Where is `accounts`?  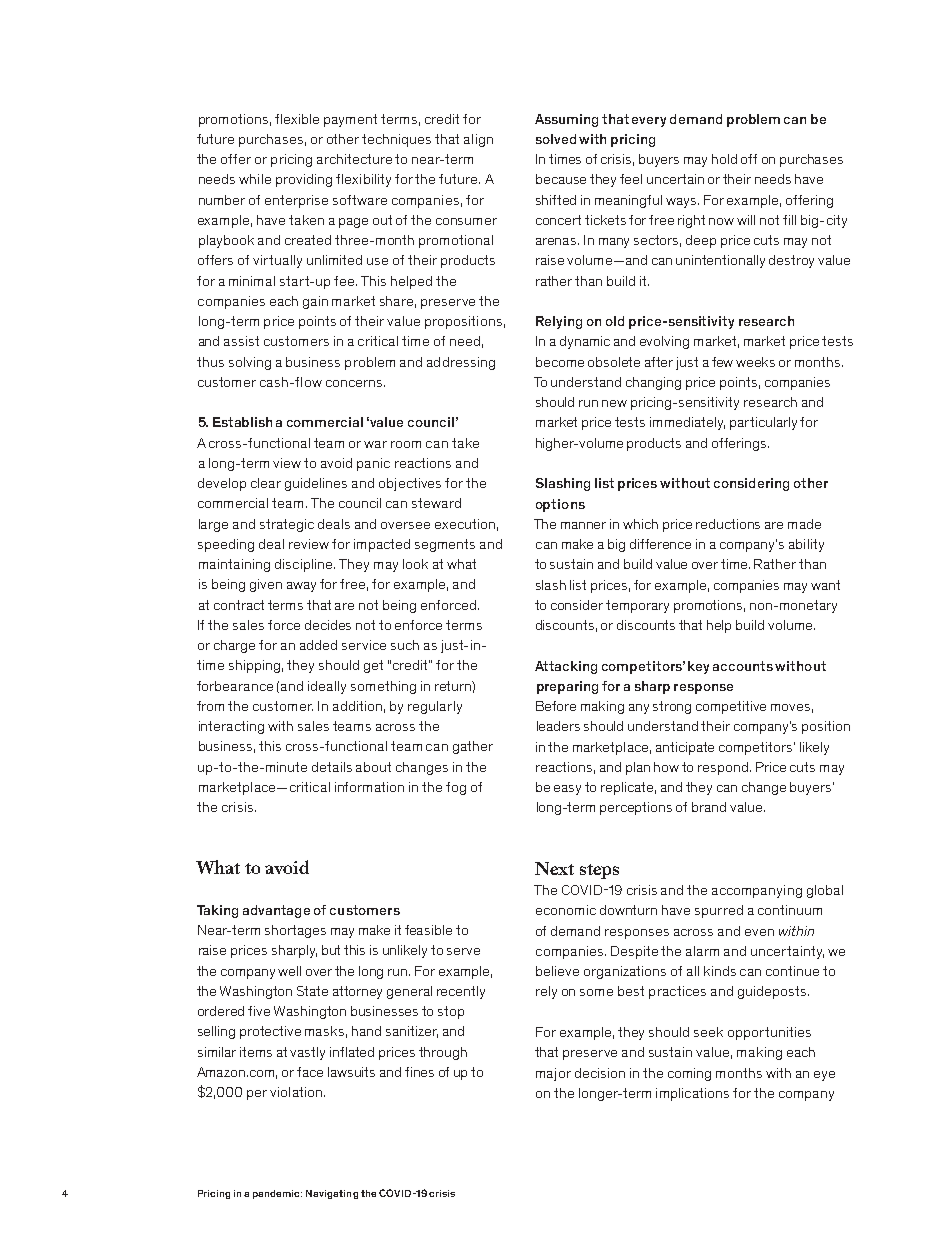
accounts is located at coordinates (743, 666).
